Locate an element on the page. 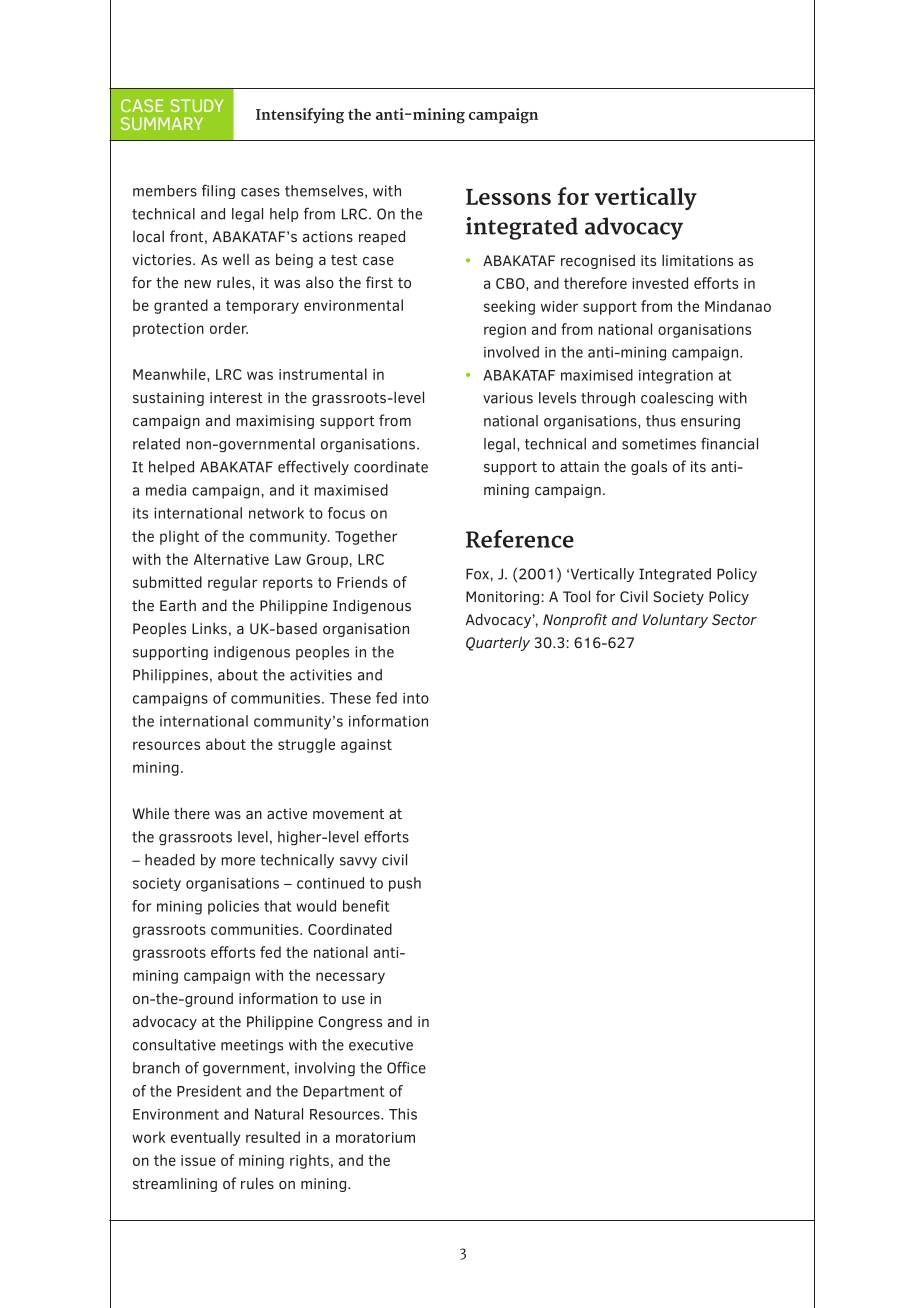  STUDY is located at coordinates (197, 105).
